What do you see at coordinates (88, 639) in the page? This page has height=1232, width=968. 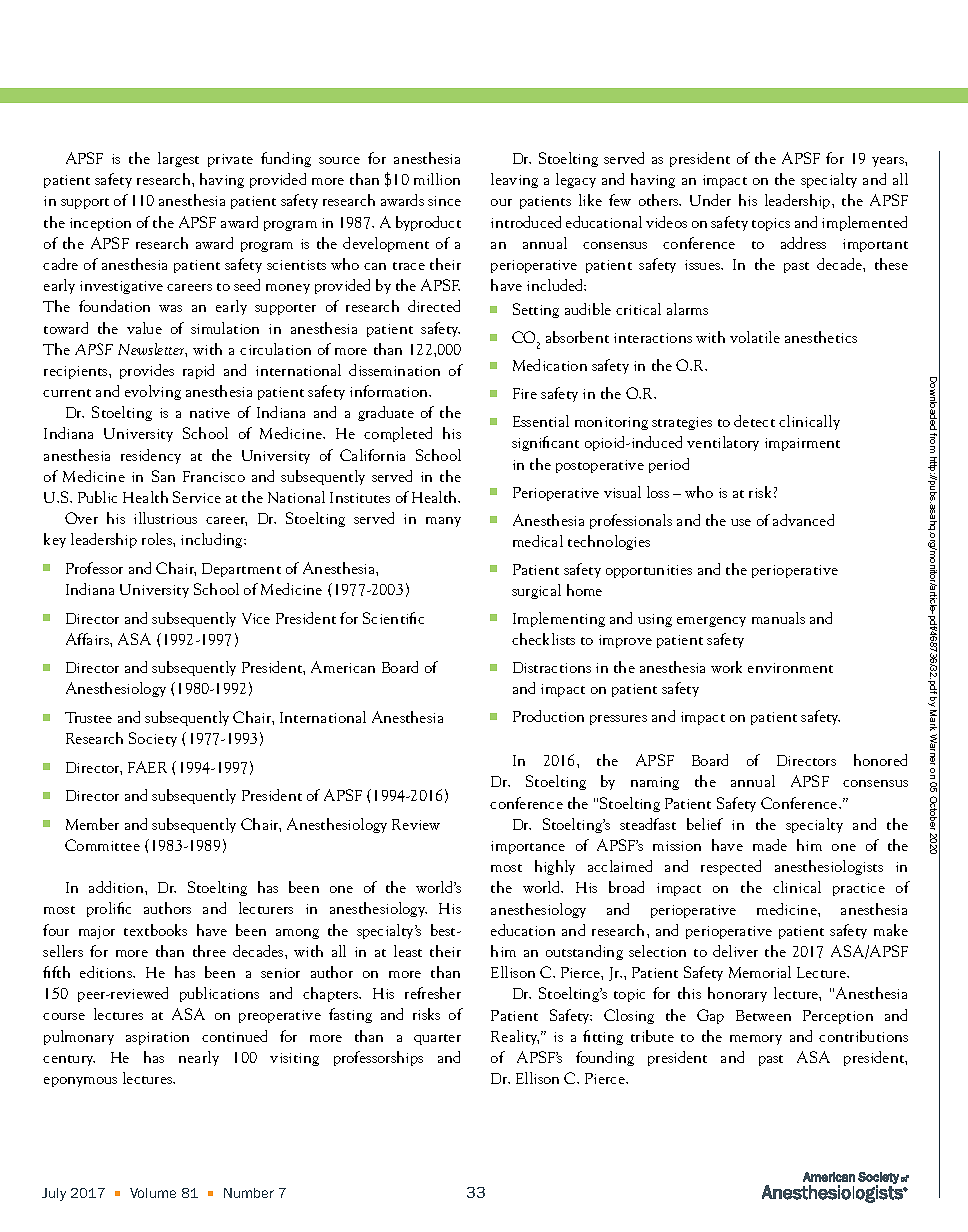 I see `Affairs` at bounding box center [88, 639].
